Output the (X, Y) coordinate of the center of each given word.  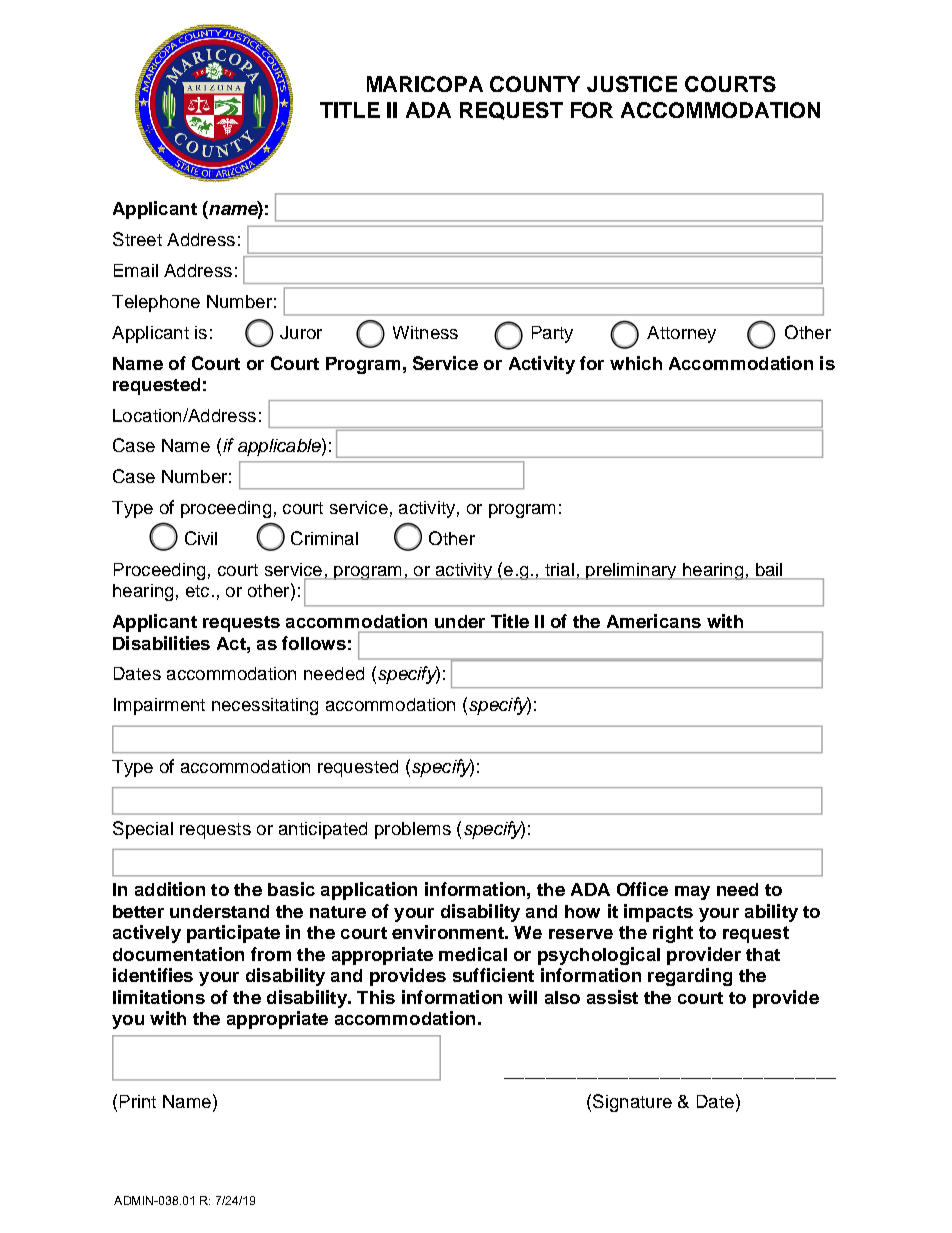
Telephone (156, 303)
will (522, 997)
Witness (425, 332)
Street (137, 239)
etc (197, 591)
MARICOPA (425, 84)
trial (559, 571)
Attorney (681, 334)
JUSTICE (632, 84)
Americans (654, 621)
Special (143, 830)
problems (413, 830)
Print (138, 1101)
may (692, 893)
